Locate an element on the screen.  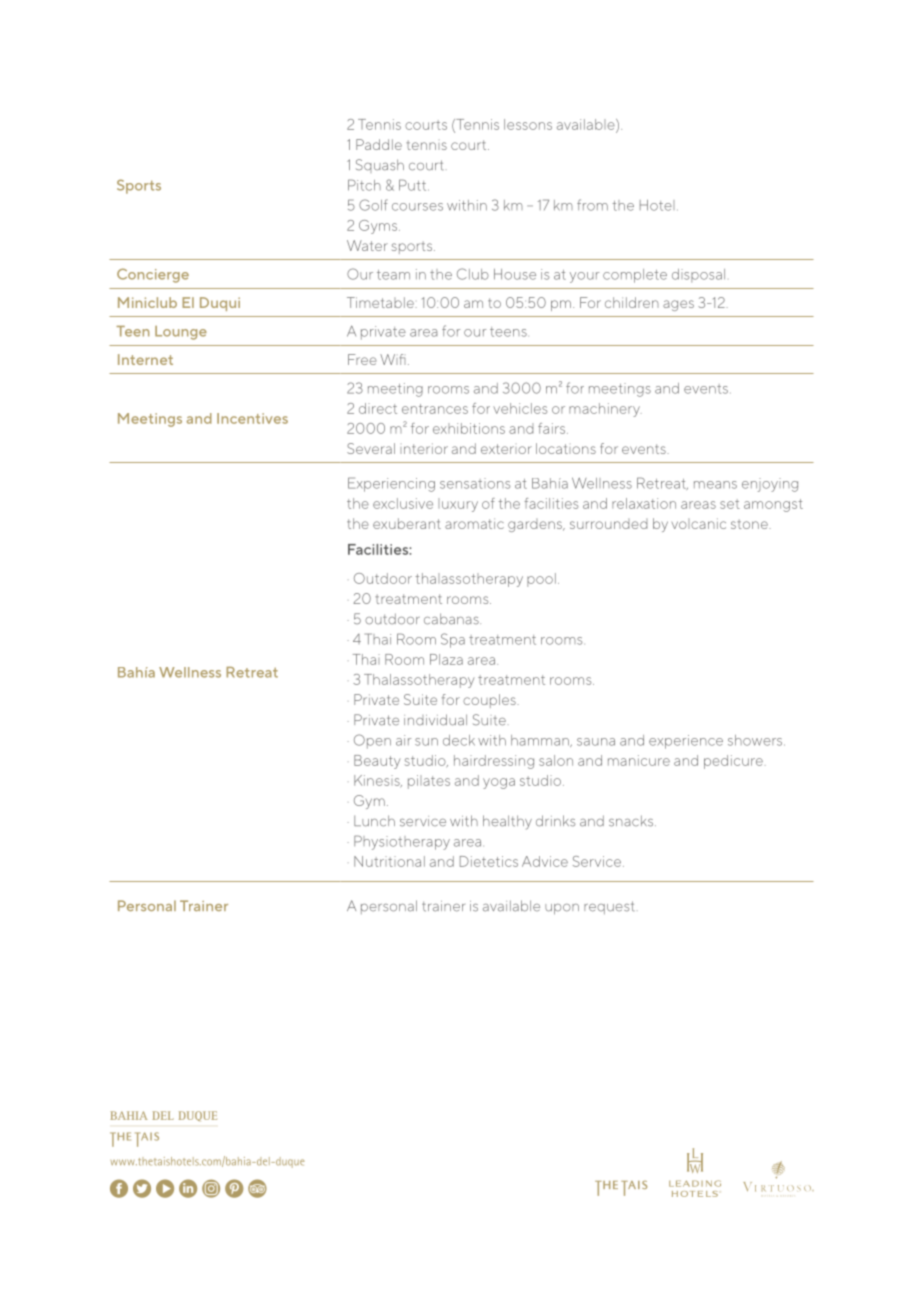
Hotel is located at coordinates (657, 205).
